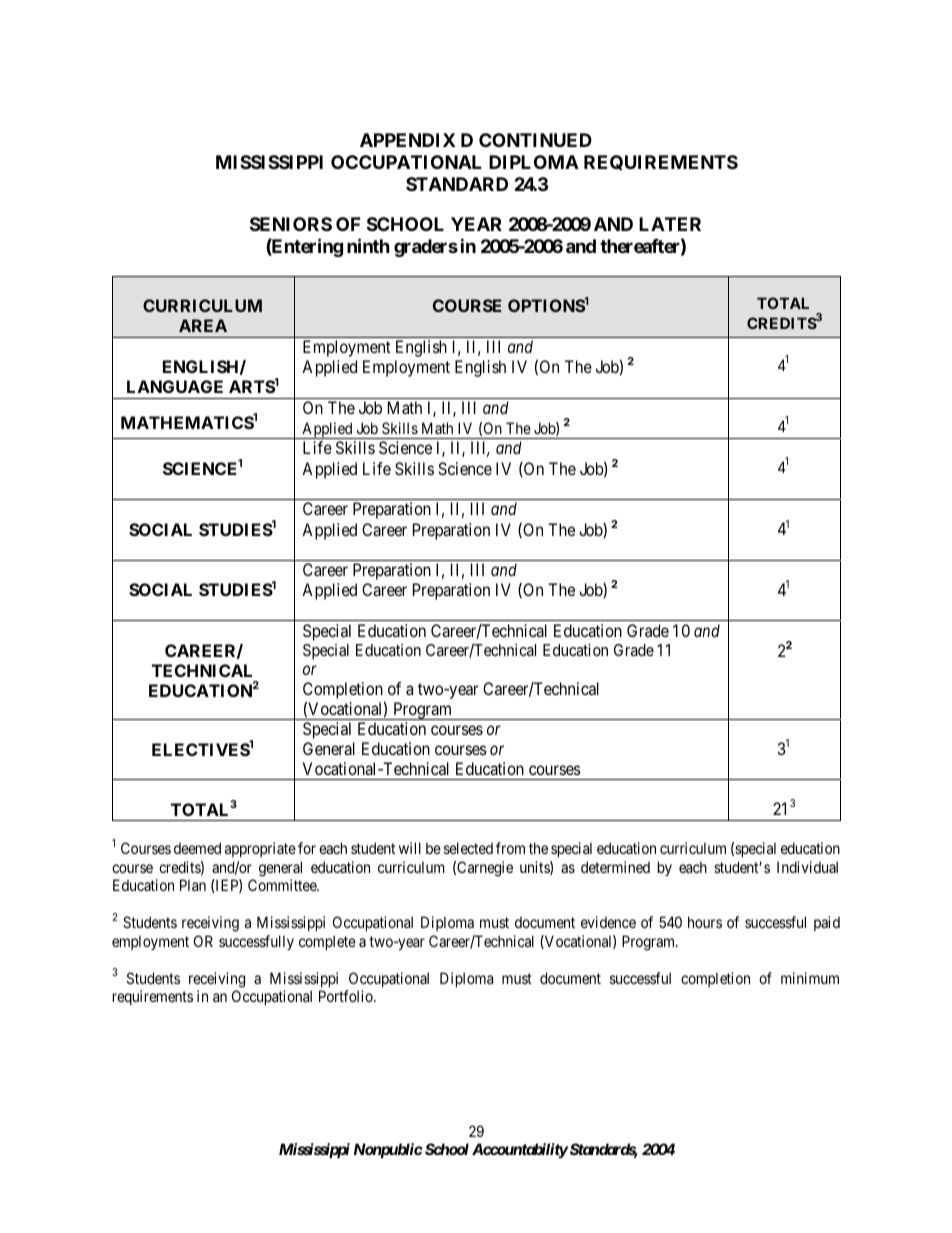 Image resolution: width=952 pixels, height=1233 pixels. Describe the element at coordinates (408, 140) in the document. I see `APPENDIX` at that location.
